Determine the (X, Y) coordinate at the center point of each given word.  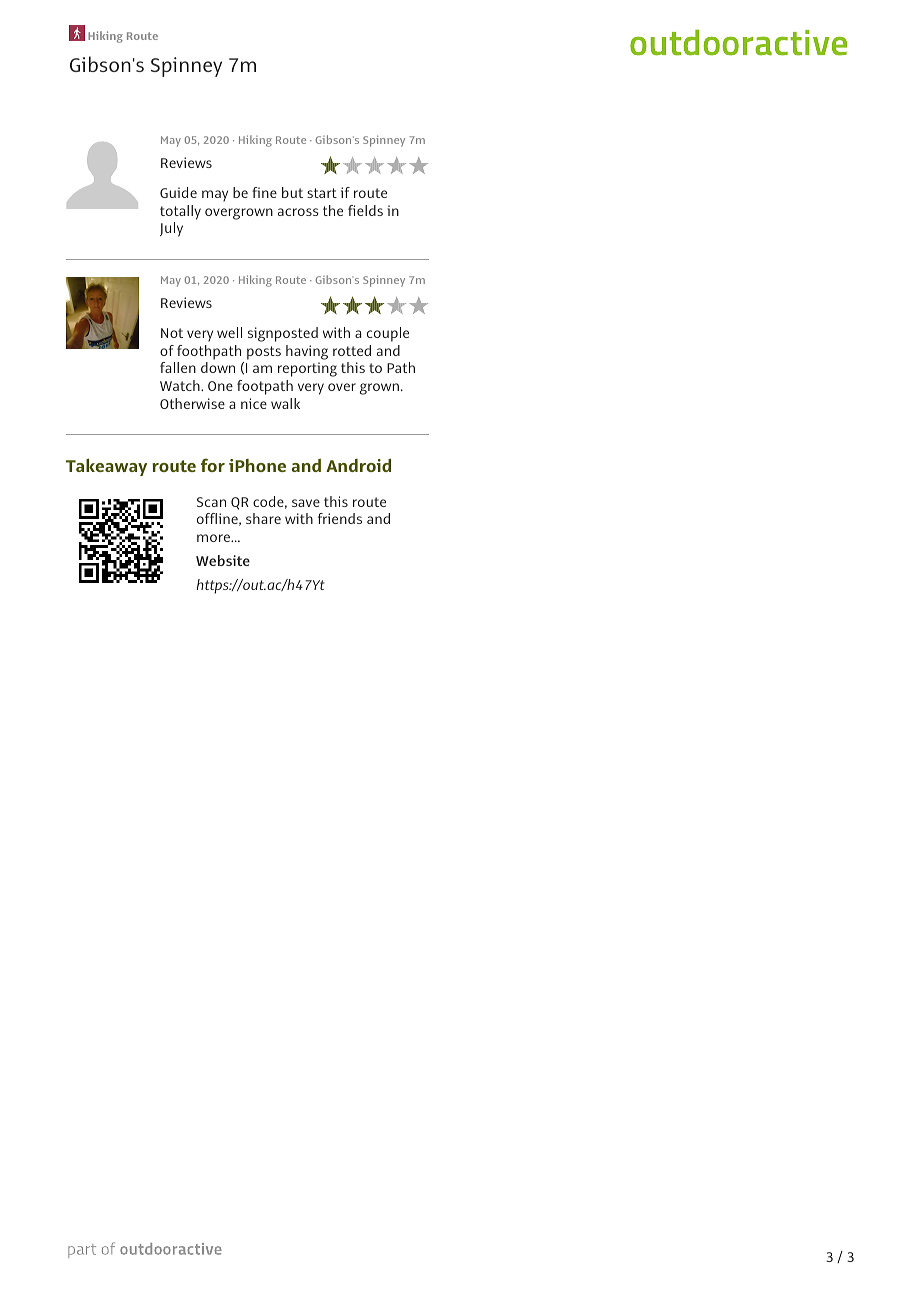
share (263, 518)
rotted (352, 350)
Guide (178, 192)
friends (340, 518)
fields (365, 210)
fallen (178, 367)
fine (264, 192)
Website (223, 560)
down (218, 367)
